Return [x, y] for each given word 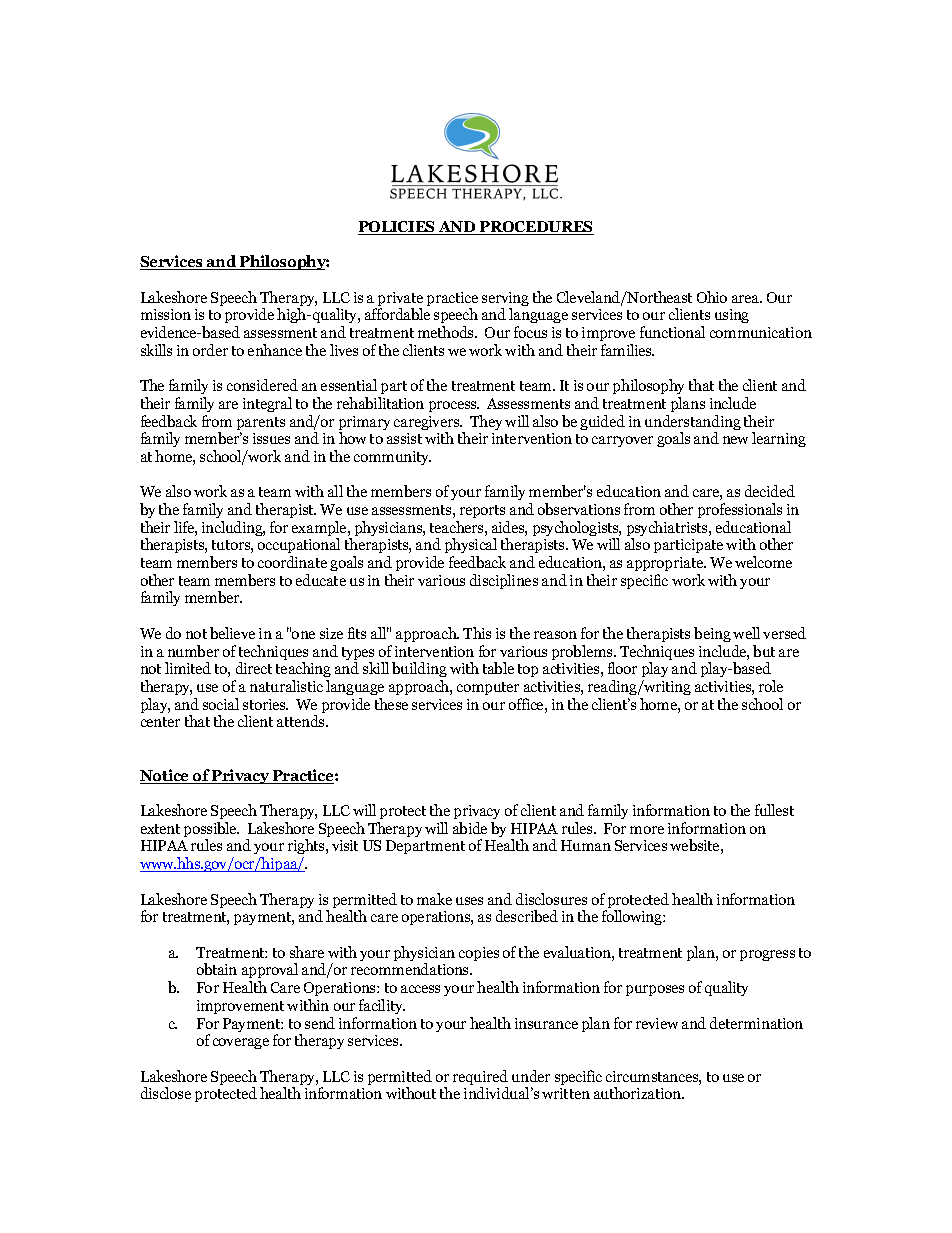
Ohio [712, 297]
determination [756, 1023]
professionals [740, 510]
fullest [774, 810]
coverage [241, 1043]
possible [211, 831]
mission [166, 314]
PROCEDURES [536, 228]
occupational [299, 547]
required [480, 1079]
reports [482, 511]
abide [470, 828]
